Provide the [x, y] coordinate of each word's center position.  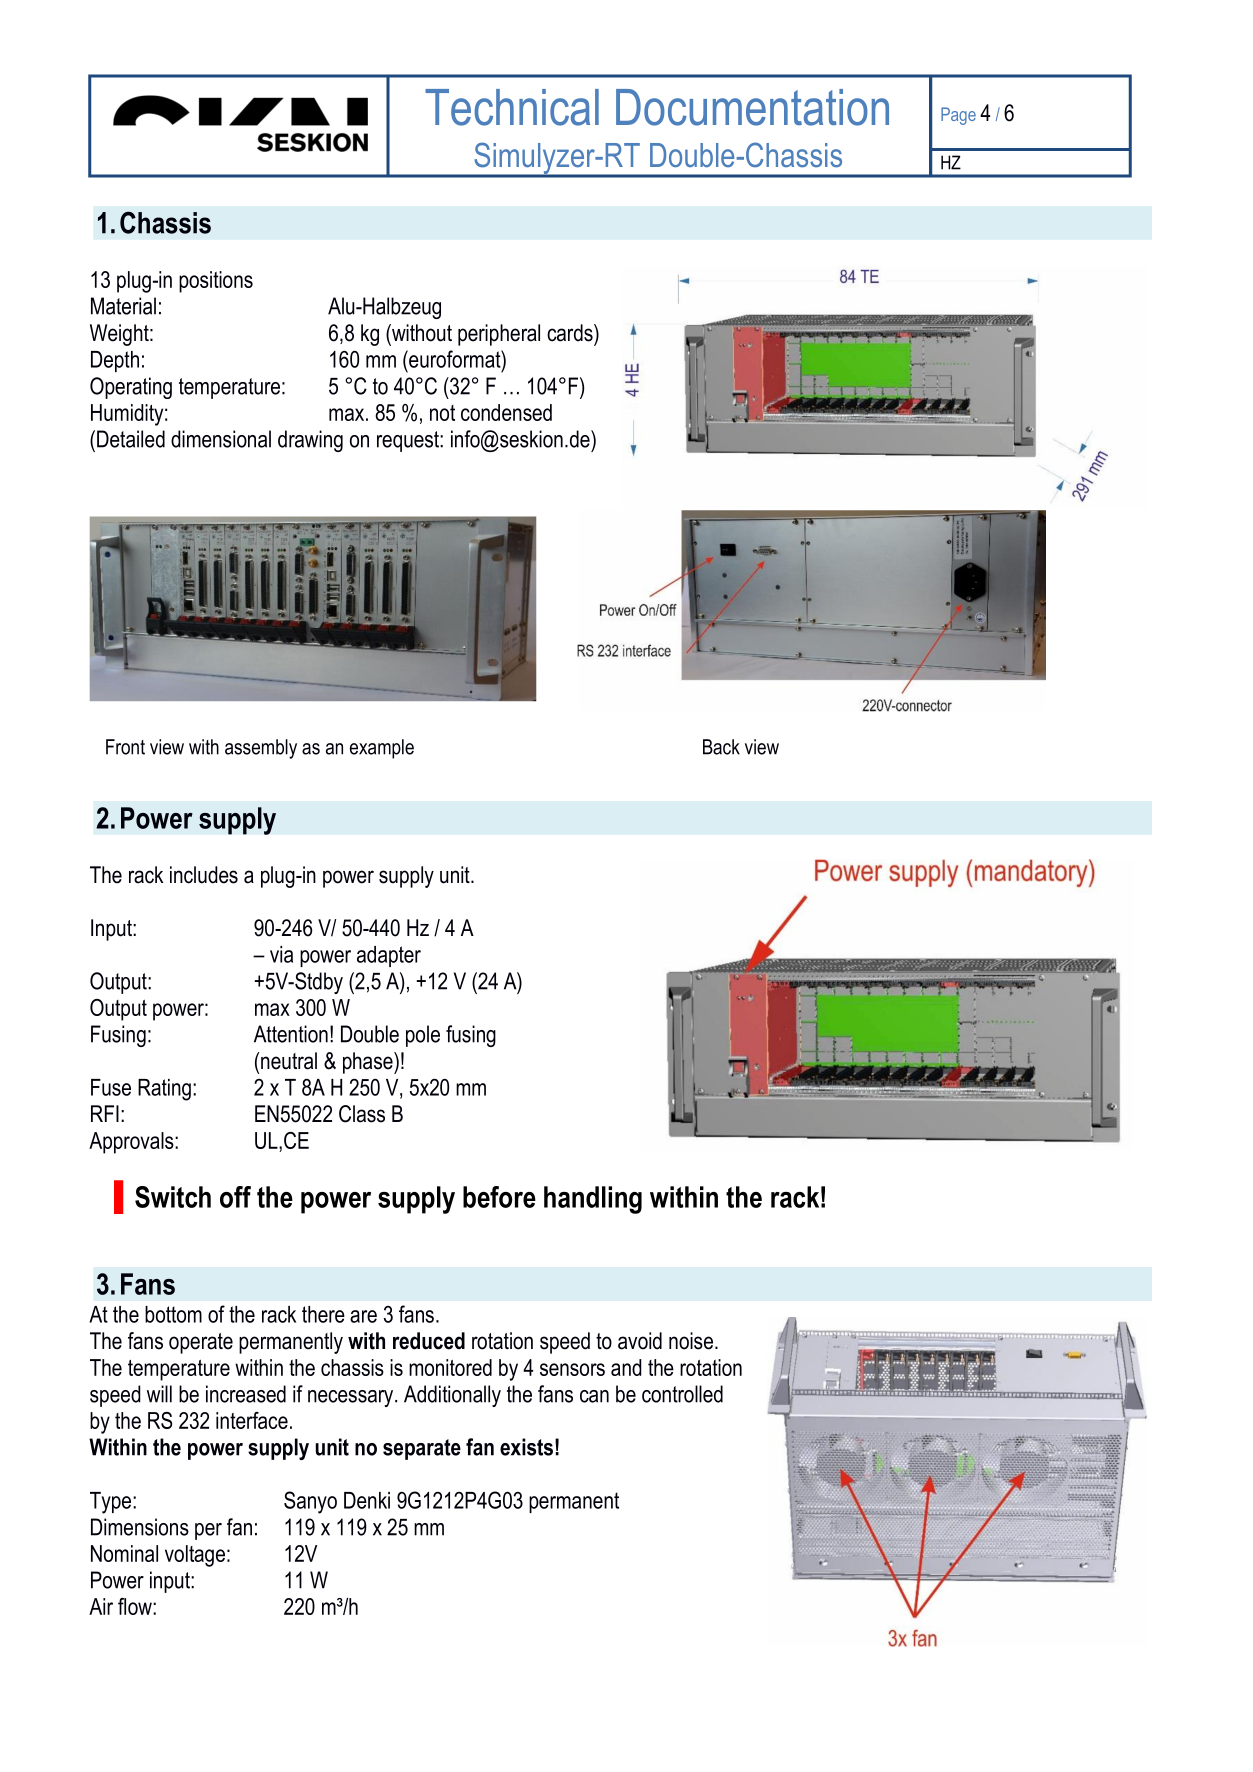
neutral [289, 1061]
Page [958, 116]
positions [216, 282]
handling [593, 1200]
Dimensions [140, 1527]
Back [721, 747]
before [499, 1197]
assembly [261, 749]
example [382, 749]
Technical [512, 107]
